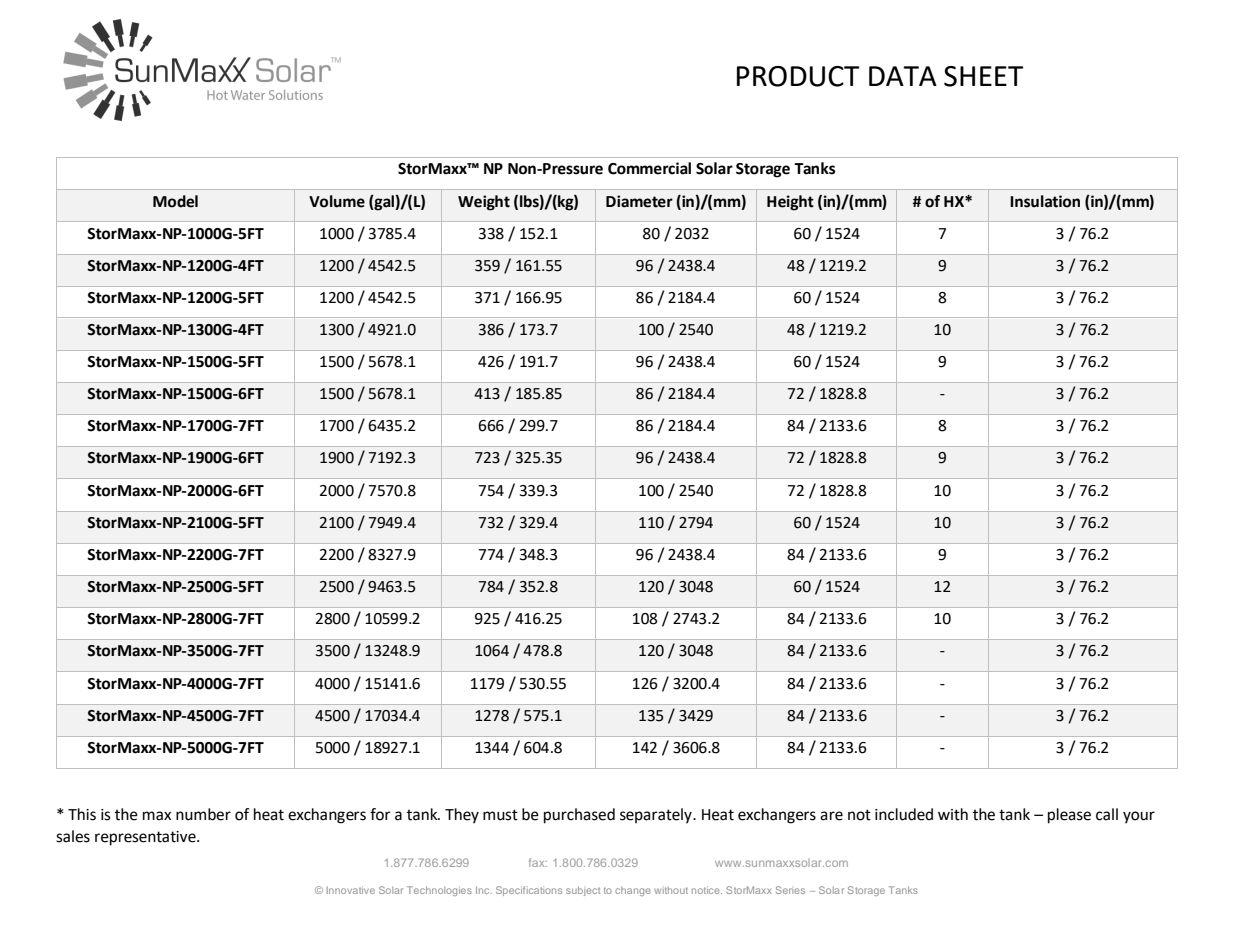  Describe the element at coordinates (649, 168) in the screenshot. I see `Commercial` at that location.
